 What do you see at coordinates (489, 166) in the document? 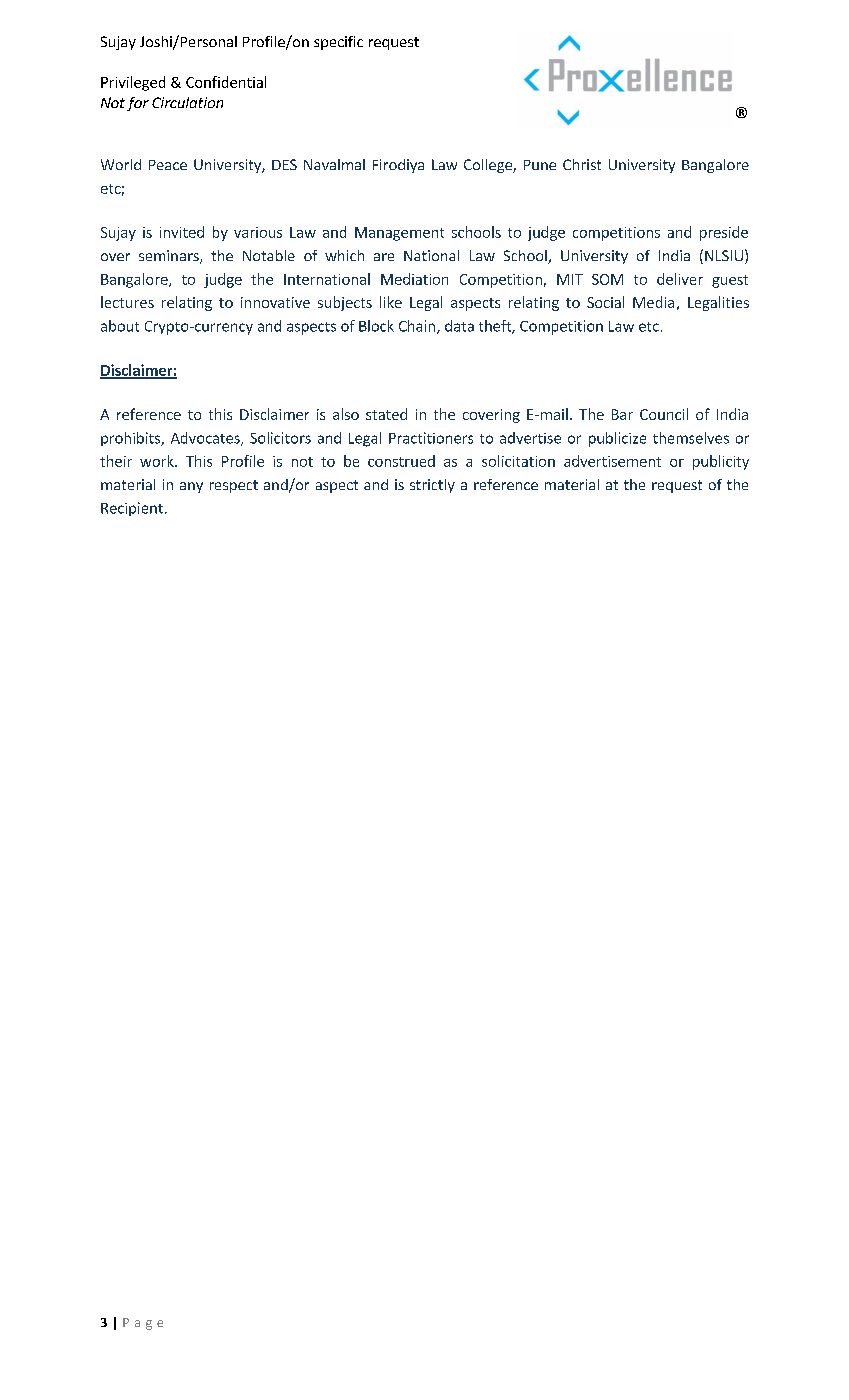
I see `College` at bounding box center [489, 166].
